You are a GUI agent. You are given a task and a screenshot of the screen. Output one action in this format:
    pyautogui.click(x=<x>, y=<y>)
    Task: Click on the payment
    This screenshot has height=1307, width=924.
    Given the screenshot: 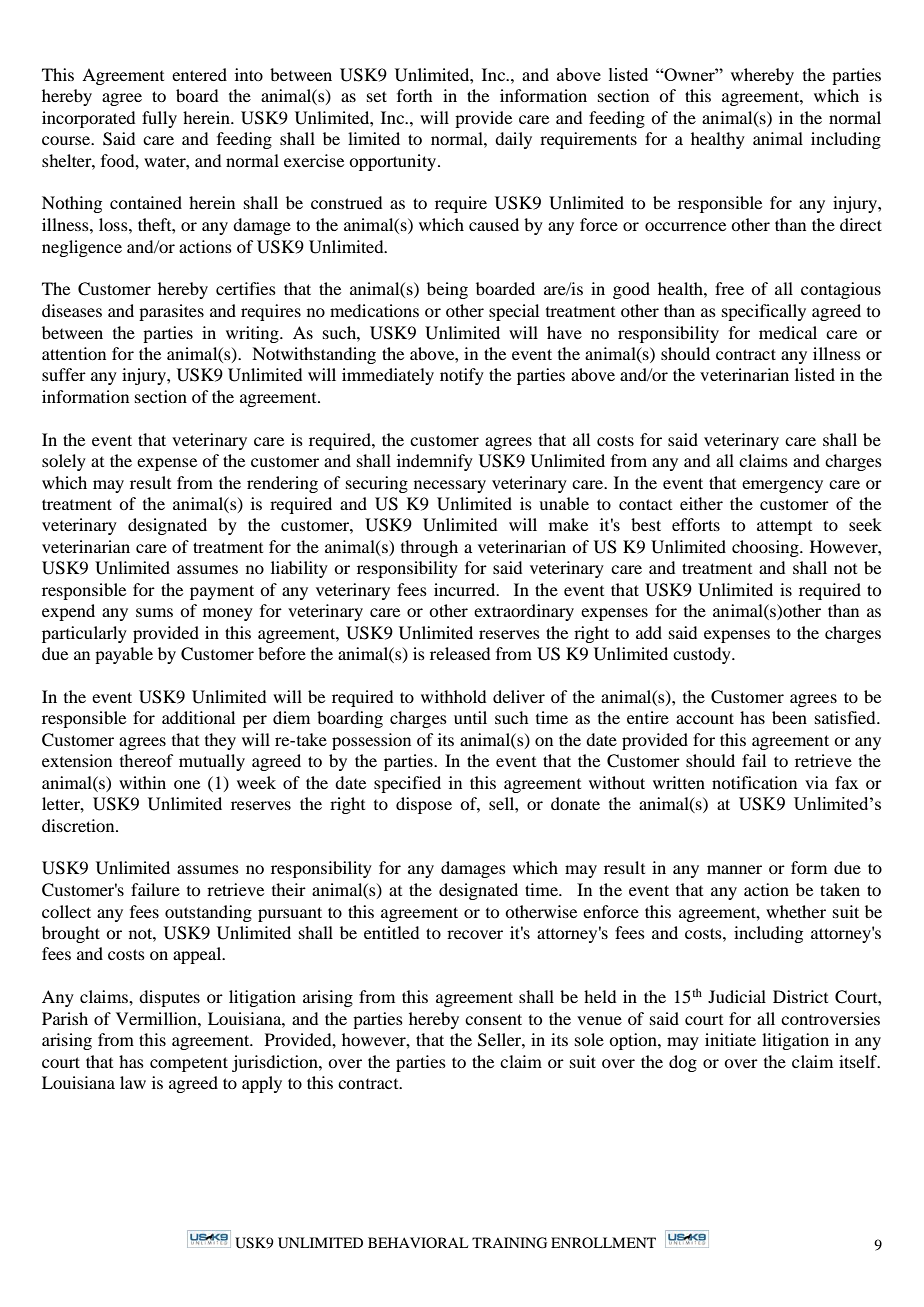 What is the action you would take?
    pyautogui.click(x=222, y=592)
